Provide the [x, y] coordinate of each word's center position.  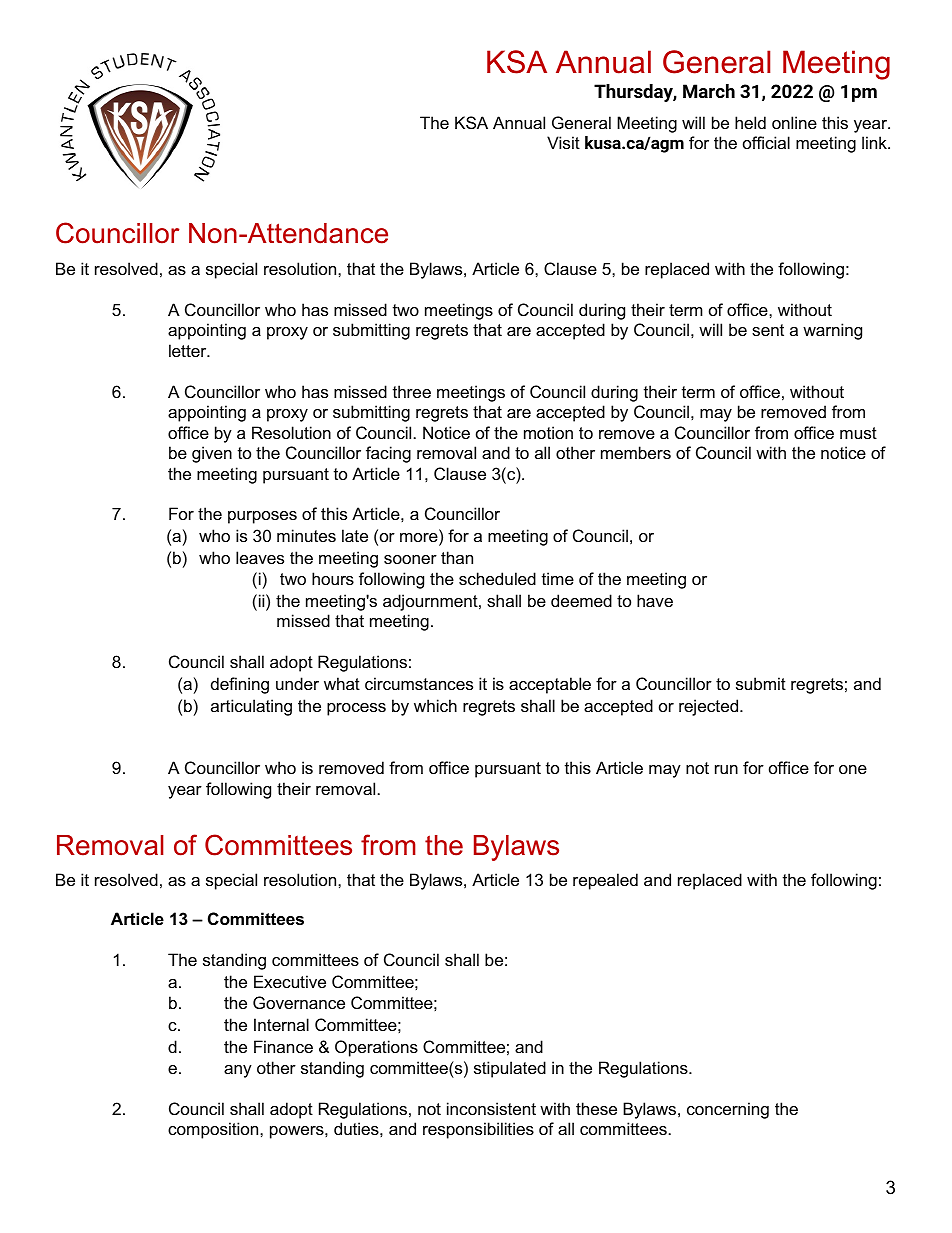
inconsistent [491, 1108]
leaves [260, 557]
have [655, 600]
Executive [290, 981]
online [794, 122]
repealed [605, 881]
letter [189, 350]
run [726, 769]
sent [768, 330]
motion [548, 432]
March [709, 91]
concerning [728, 1110]
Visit [563, 142]
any [238, 1071]
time [558, 578]
